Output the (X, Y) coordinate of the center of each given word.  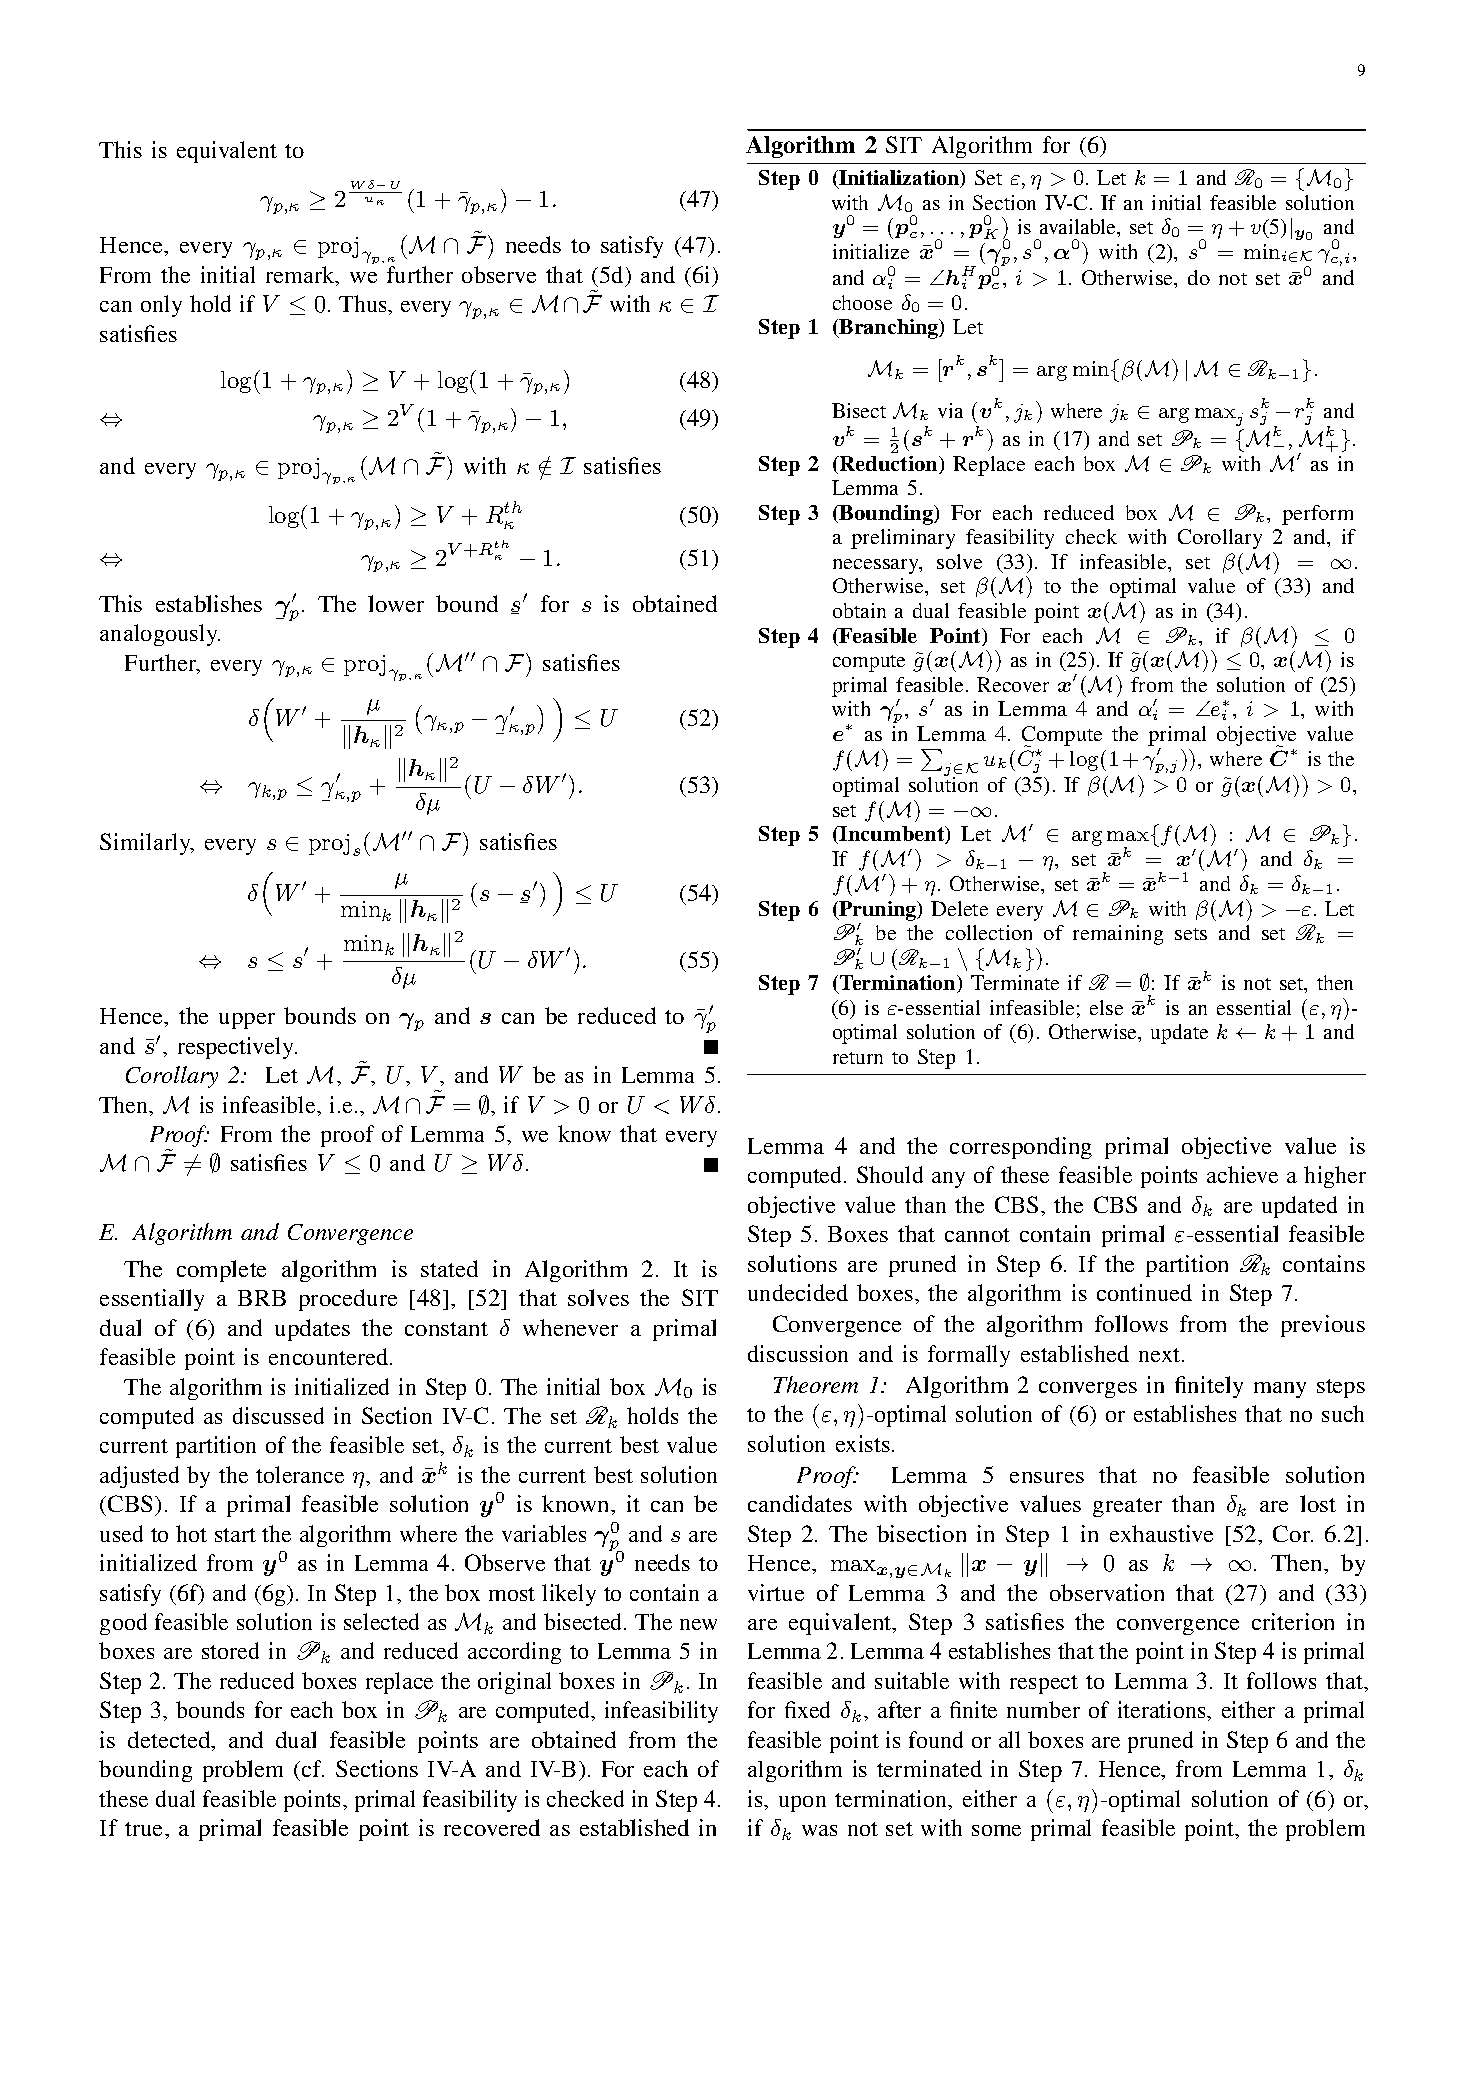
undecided (798, 1292)
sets (1191, 934)
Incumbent (892, 835)
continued (1144, 1292)
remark (302, 276)
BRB (262, 1298)
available (1079, 228)
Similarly (146, 844)
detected (170, 1741)
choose (862, 302)
